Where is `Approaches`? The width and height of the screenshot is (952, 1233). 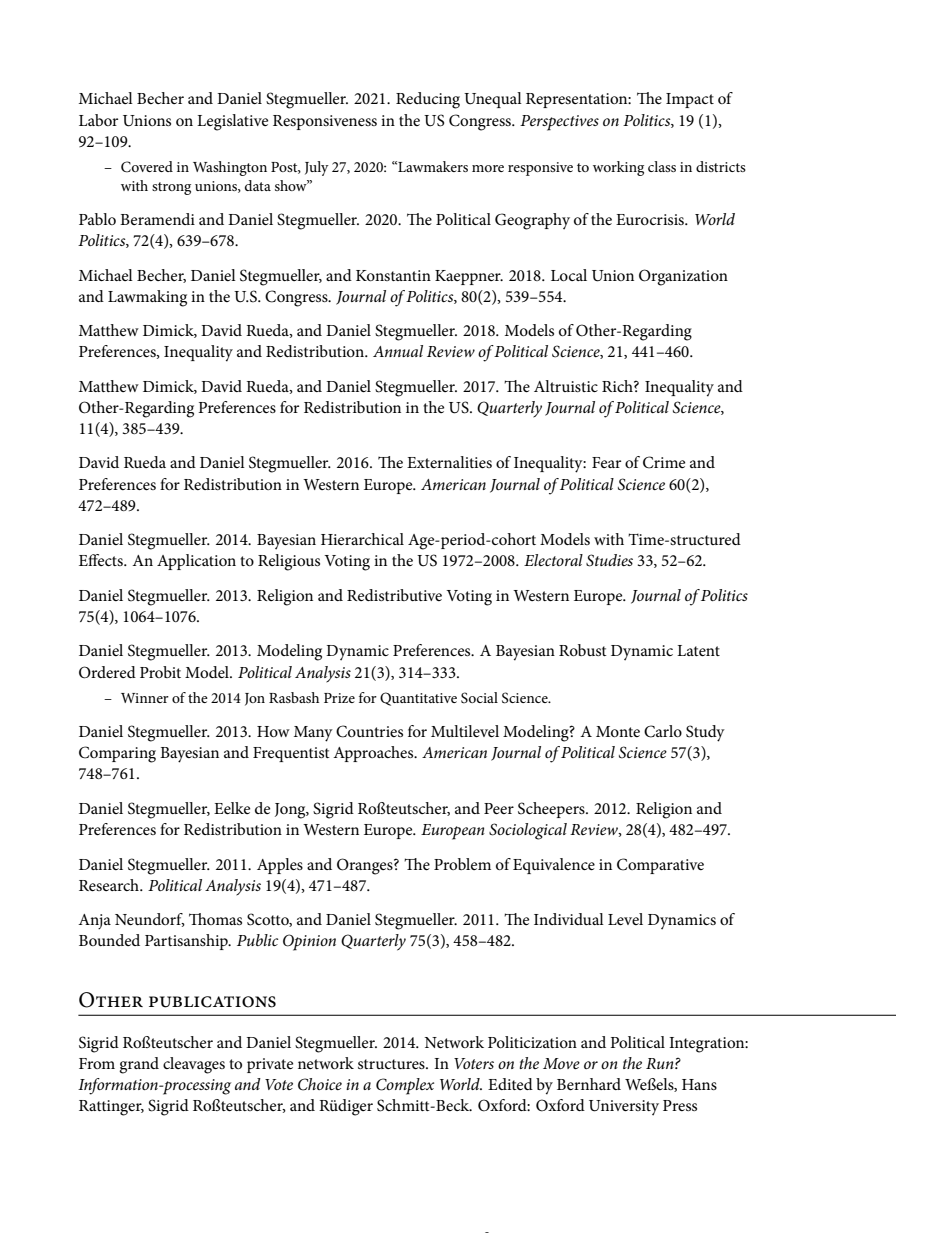
Approaches is located at coordinates (374, 754).
